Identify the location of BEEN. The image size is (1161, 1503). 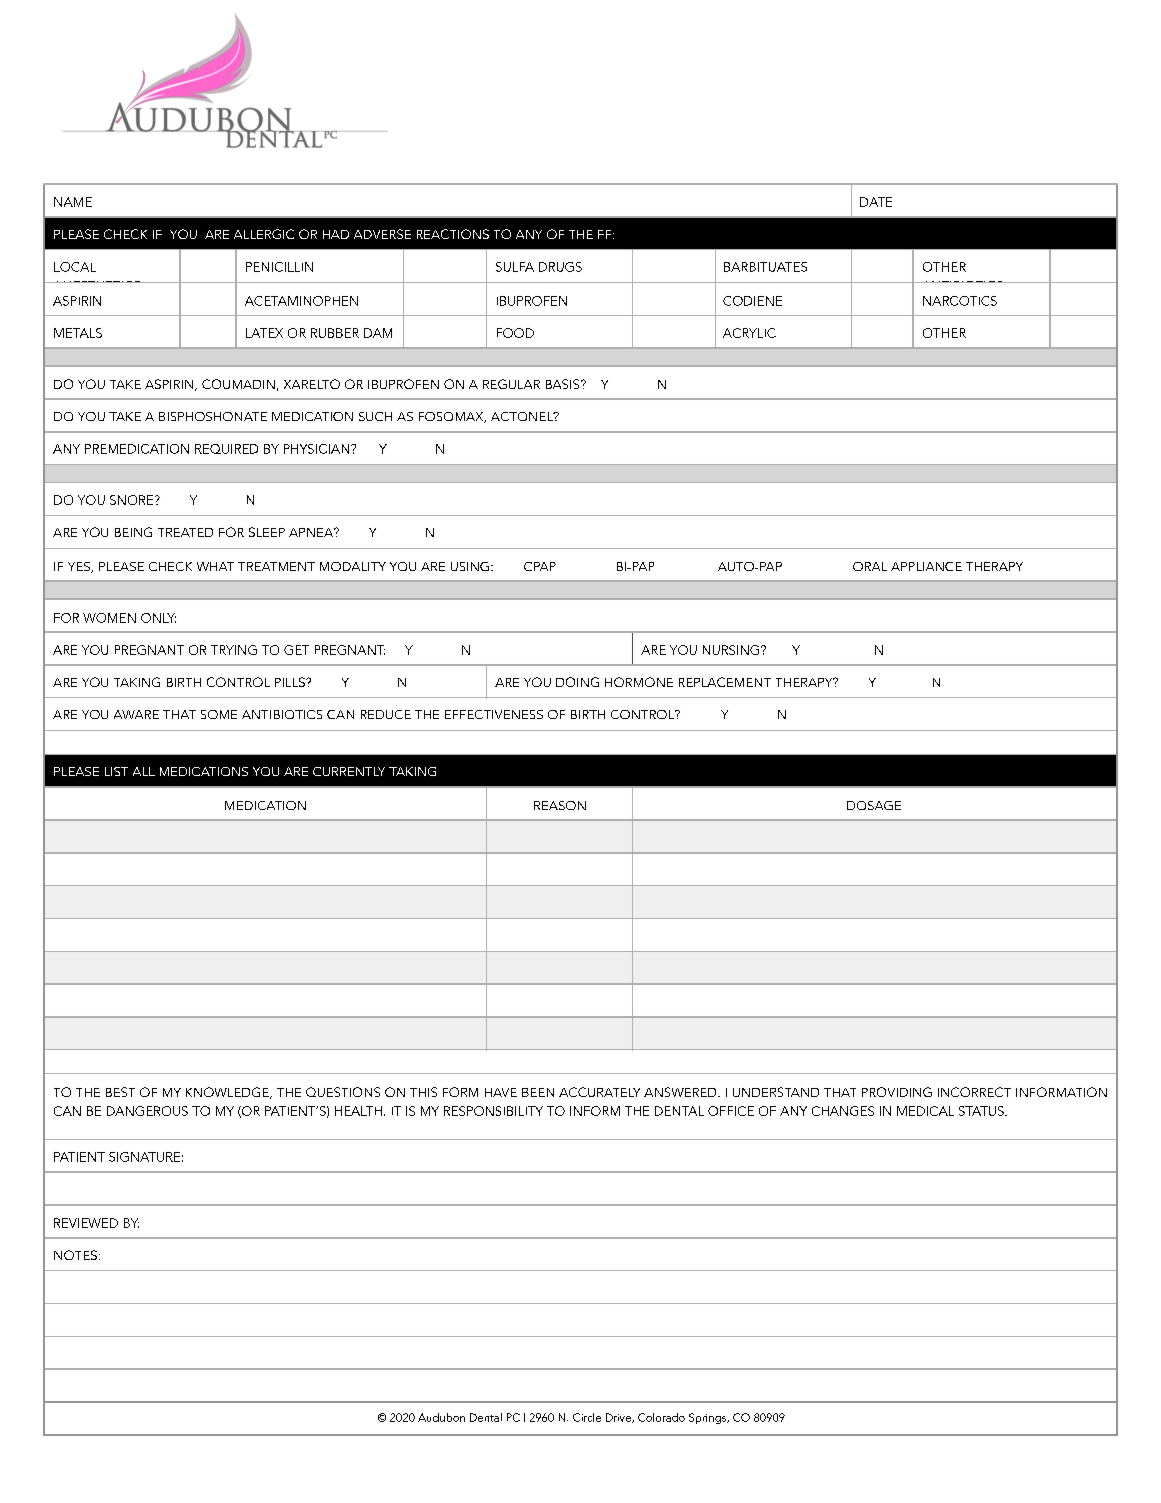
(538, 1092).
